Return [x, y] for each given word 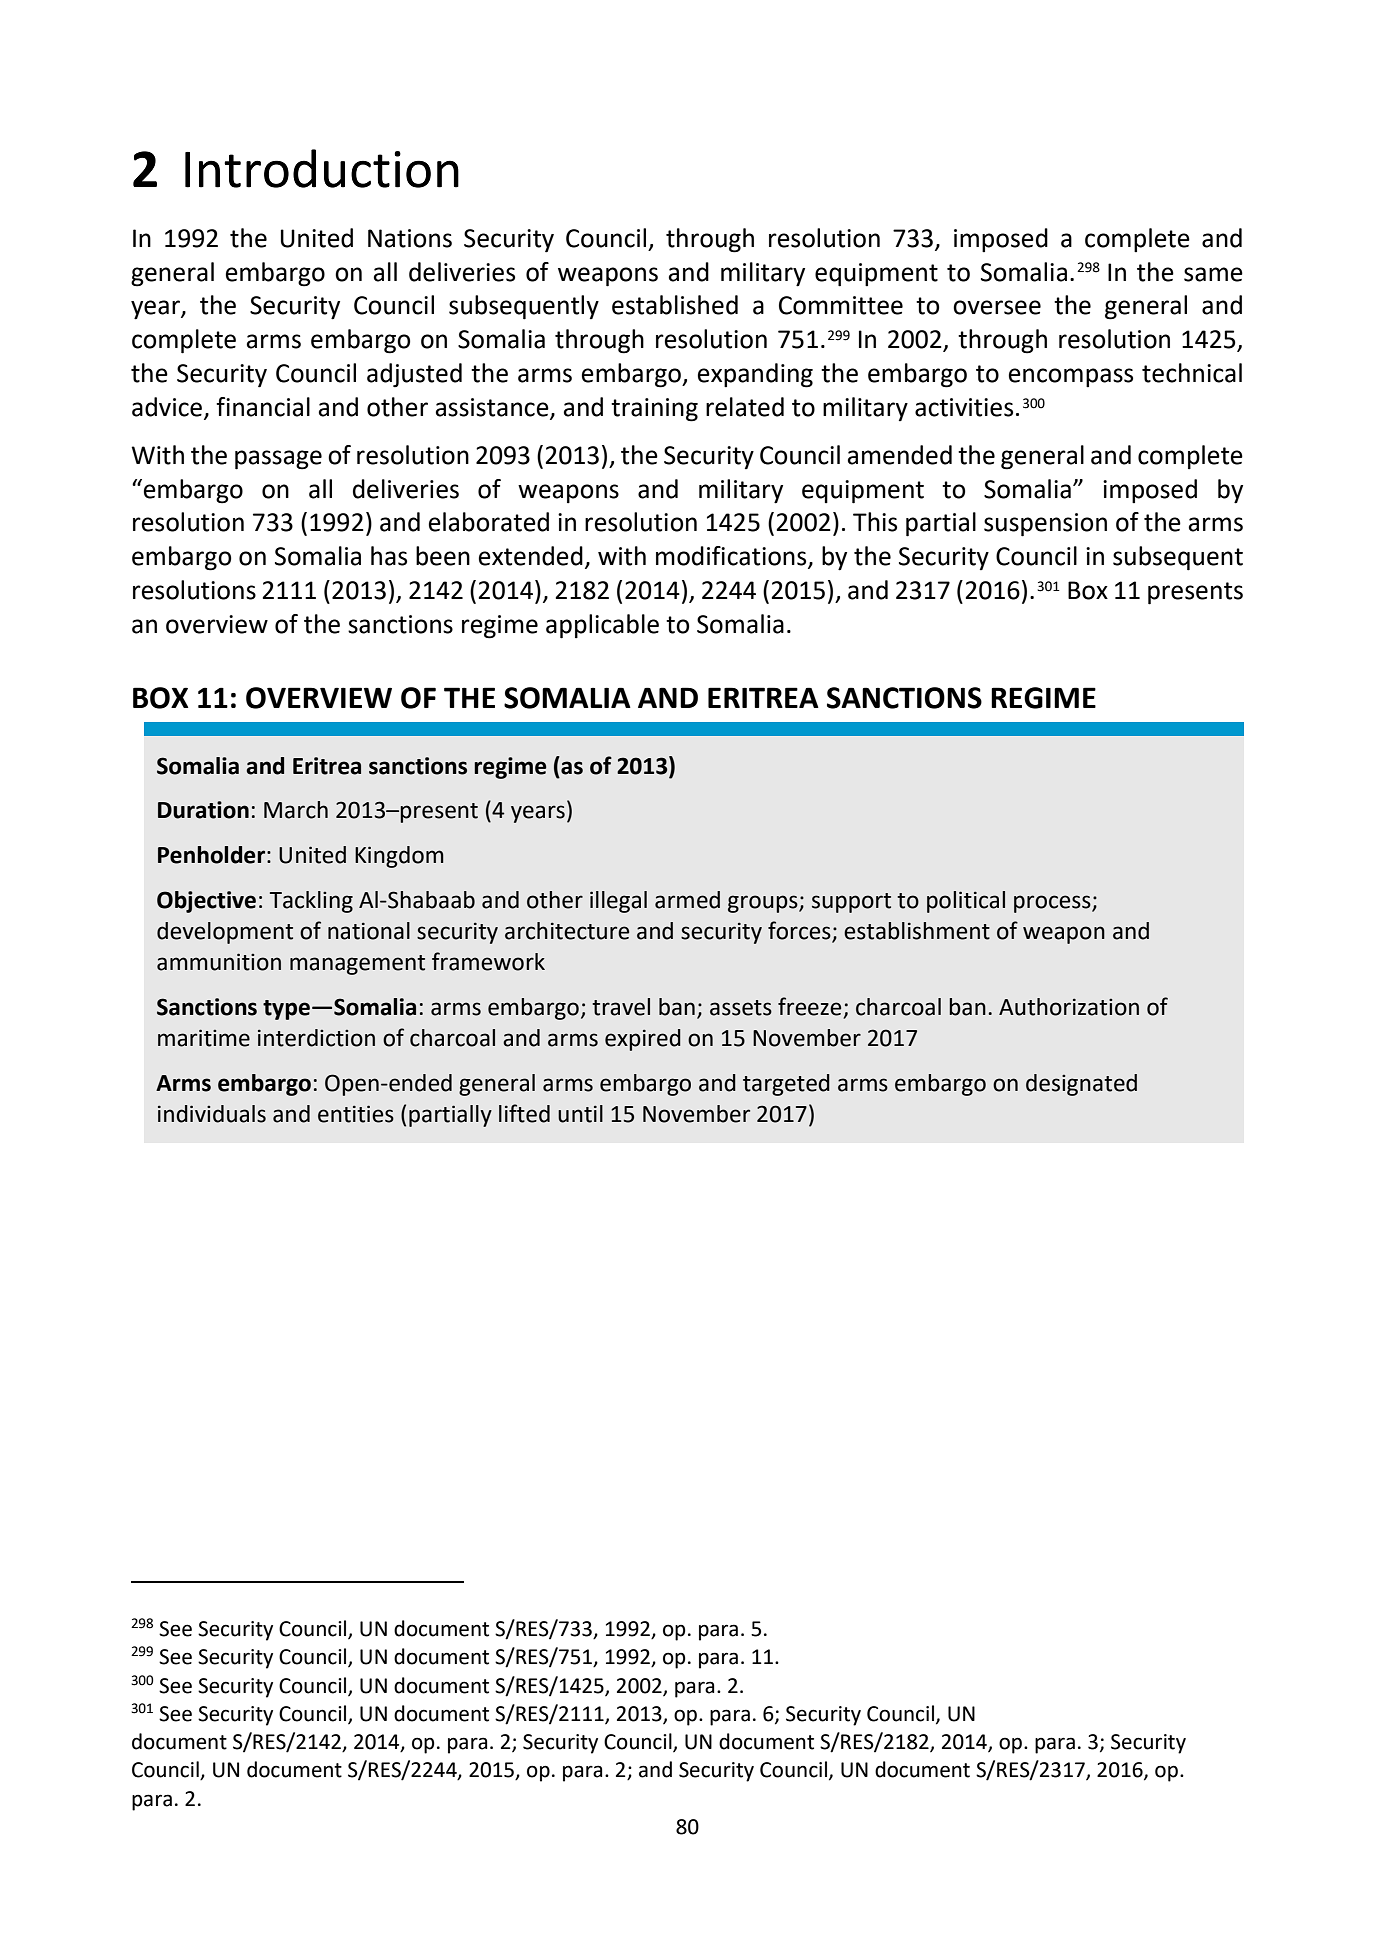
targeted [786, 1085]
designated [1081, 1085]
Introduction [322, 168]
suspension [1045, 525]
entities [356, 1114]
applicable [602, 626]
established [675, 305]
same [1213, 274]
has [389, 556]
